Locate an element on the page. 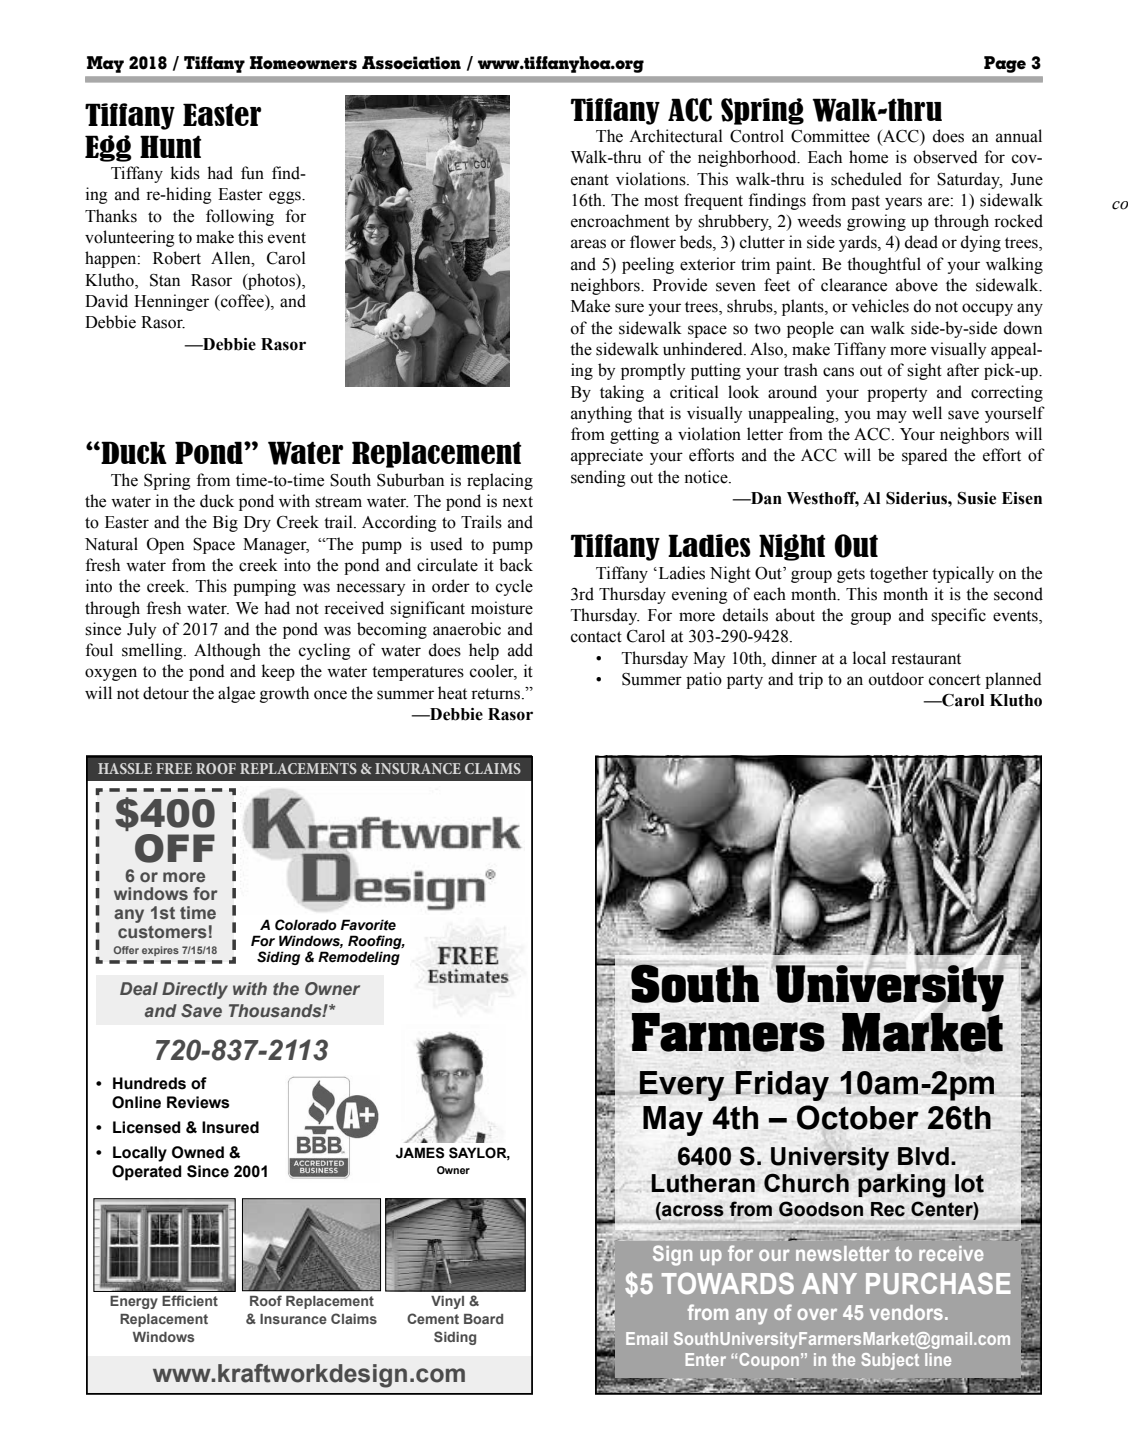 This image has height=1448, width=1128. Hunt is located at coordinates (170, 146).
